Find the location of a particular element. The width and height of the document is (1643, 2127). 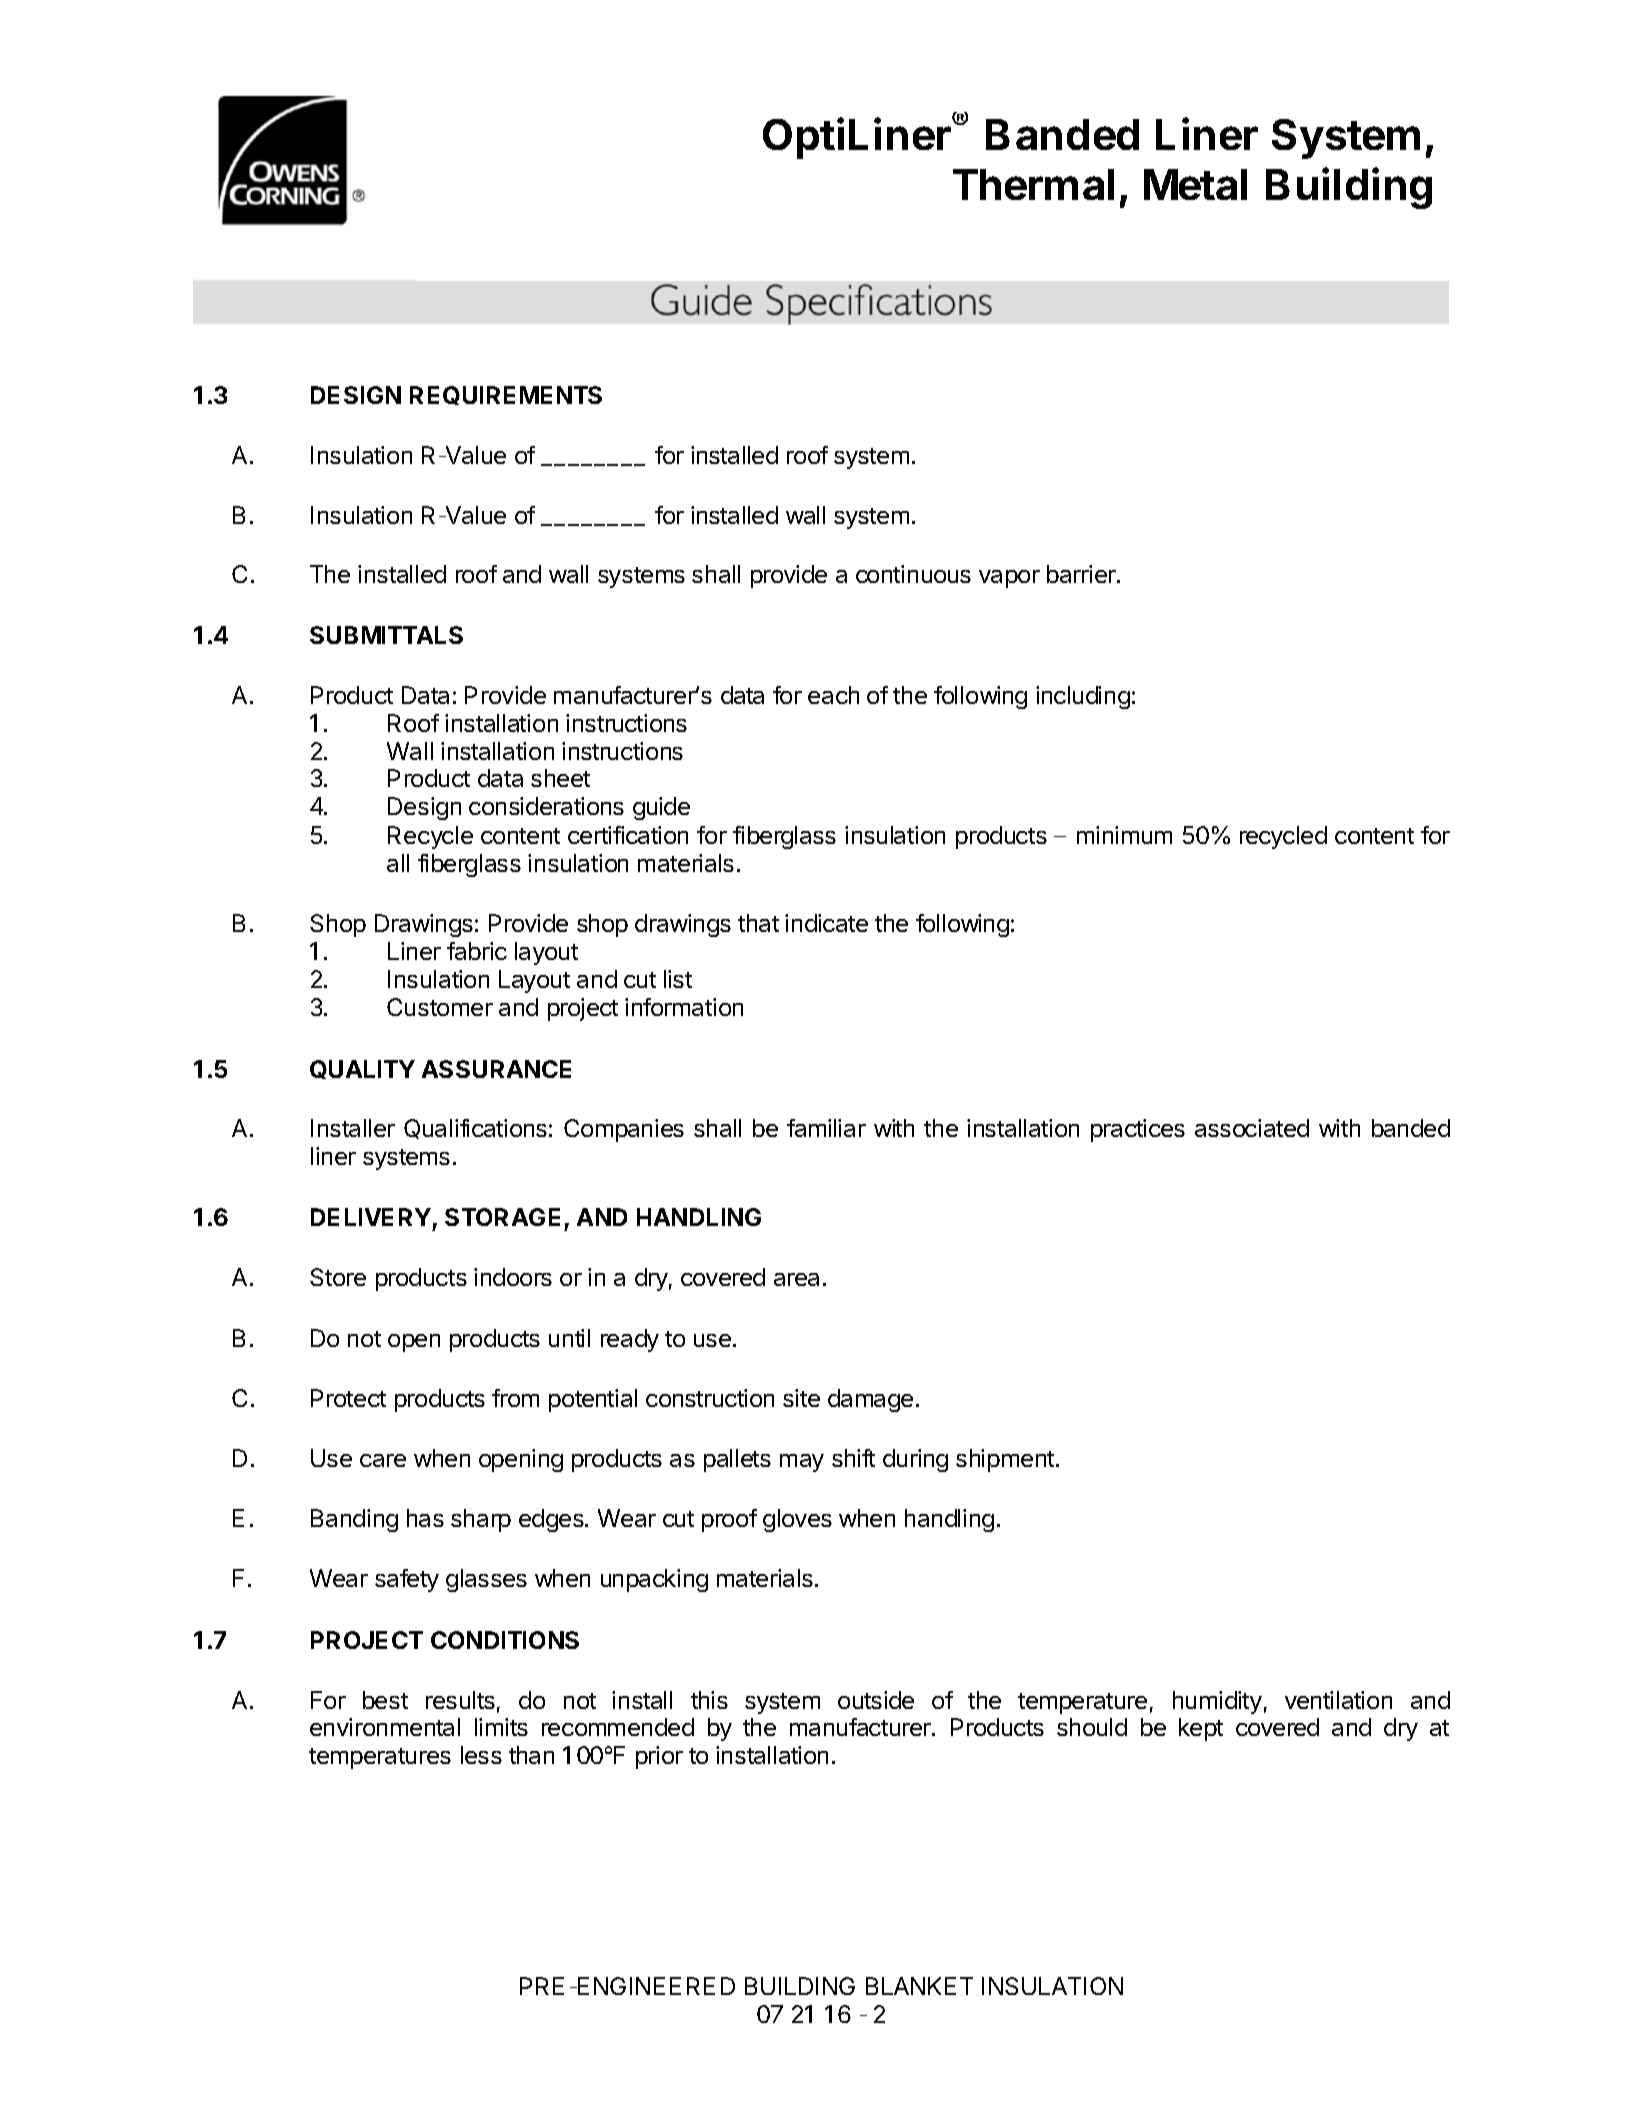

BLANKET is located at coordinates (919, 1986).
